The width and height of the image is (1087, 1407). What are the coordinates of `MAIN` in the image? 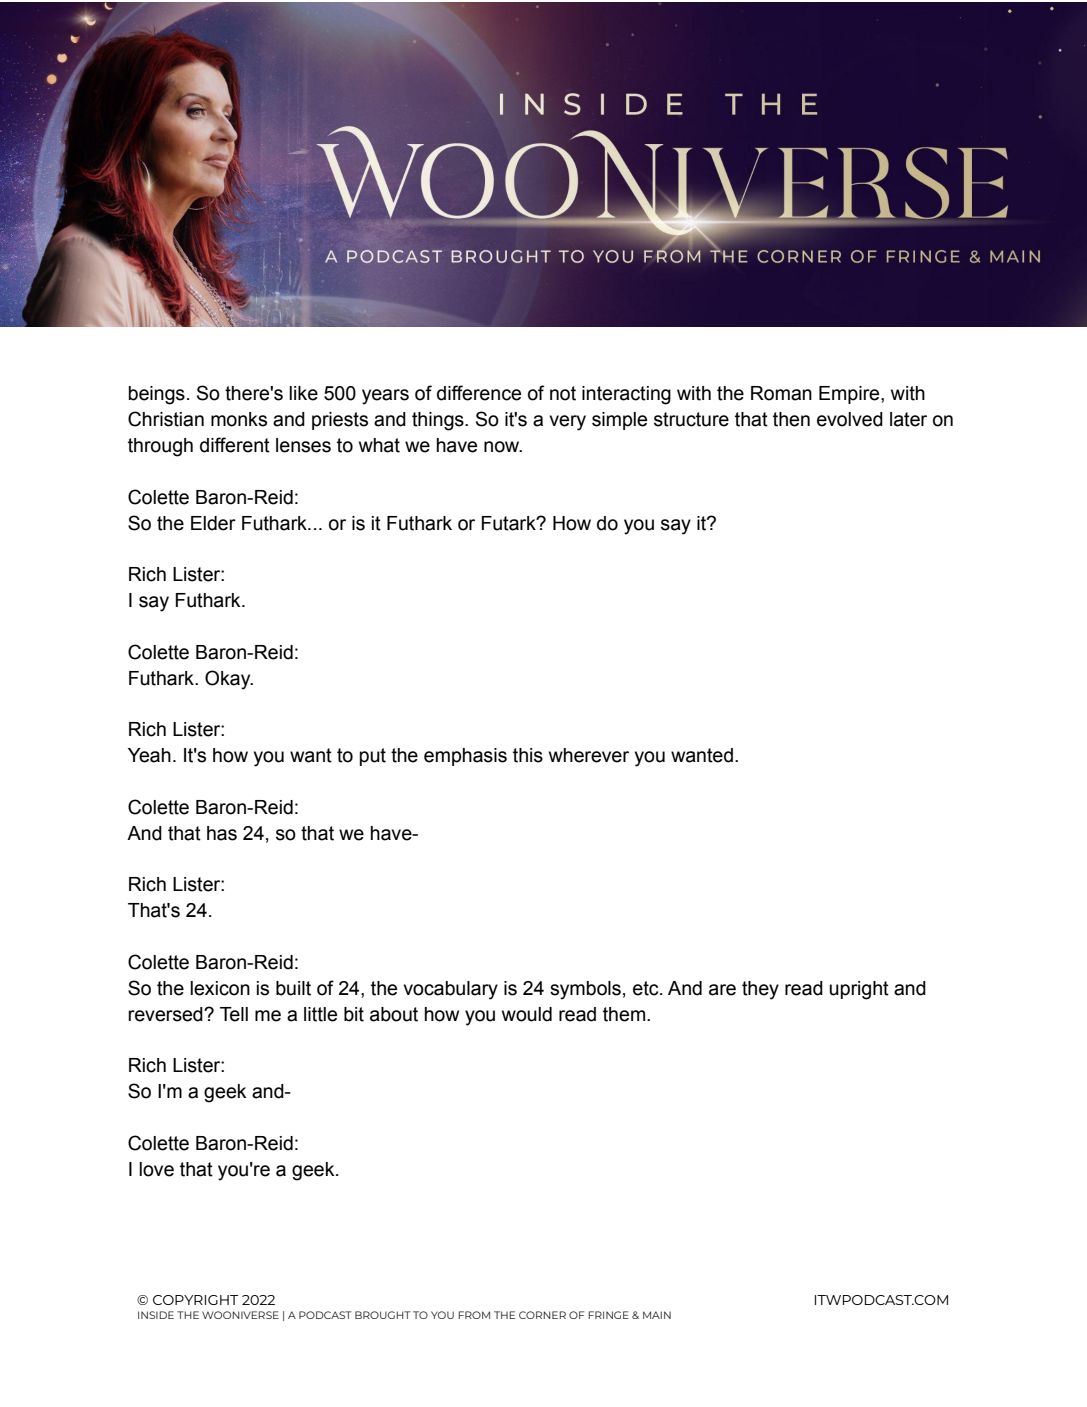 It's located at (657, 1315).
